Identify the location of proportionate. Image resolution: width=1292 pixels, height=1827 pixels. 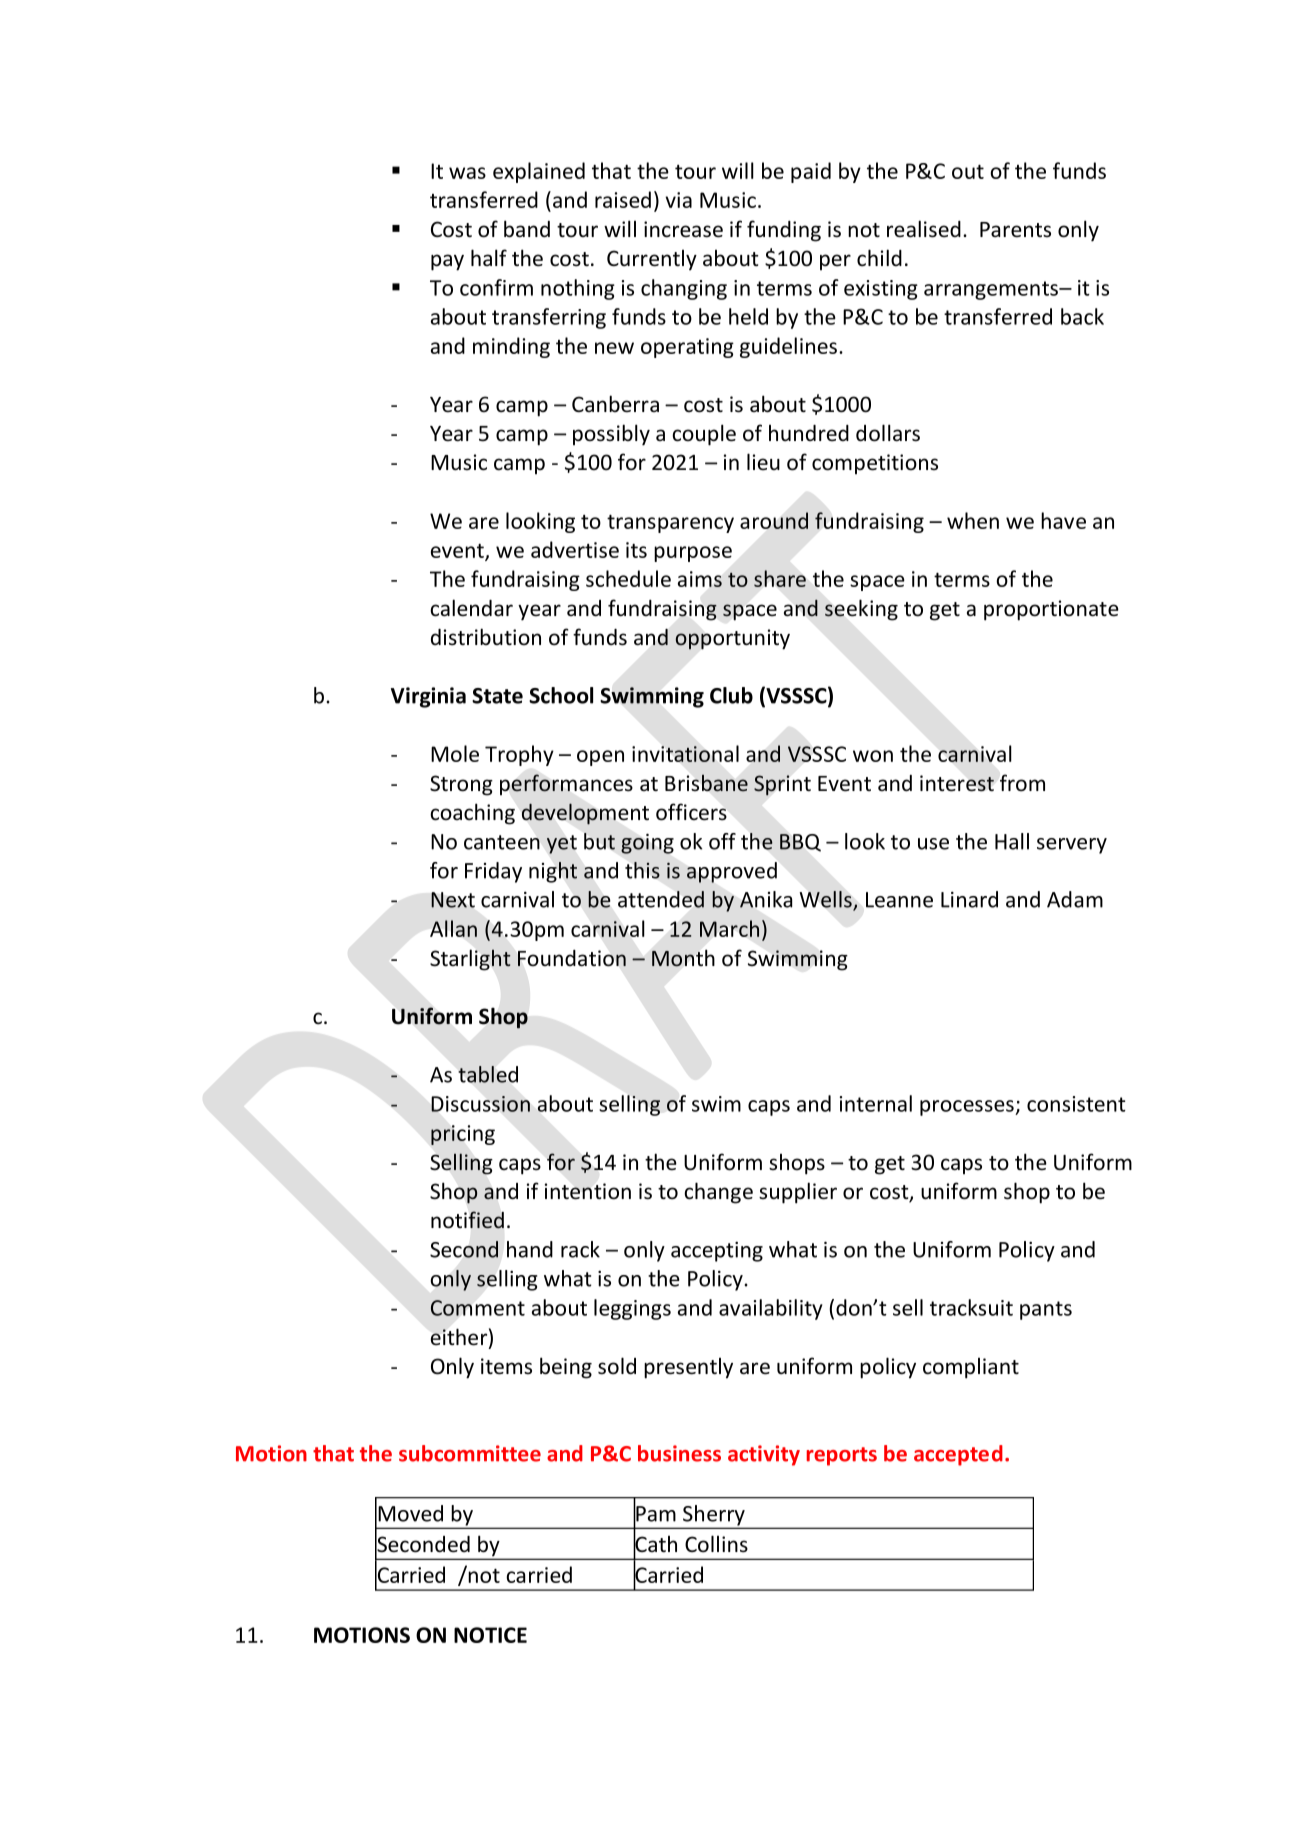
(1051, 610).
